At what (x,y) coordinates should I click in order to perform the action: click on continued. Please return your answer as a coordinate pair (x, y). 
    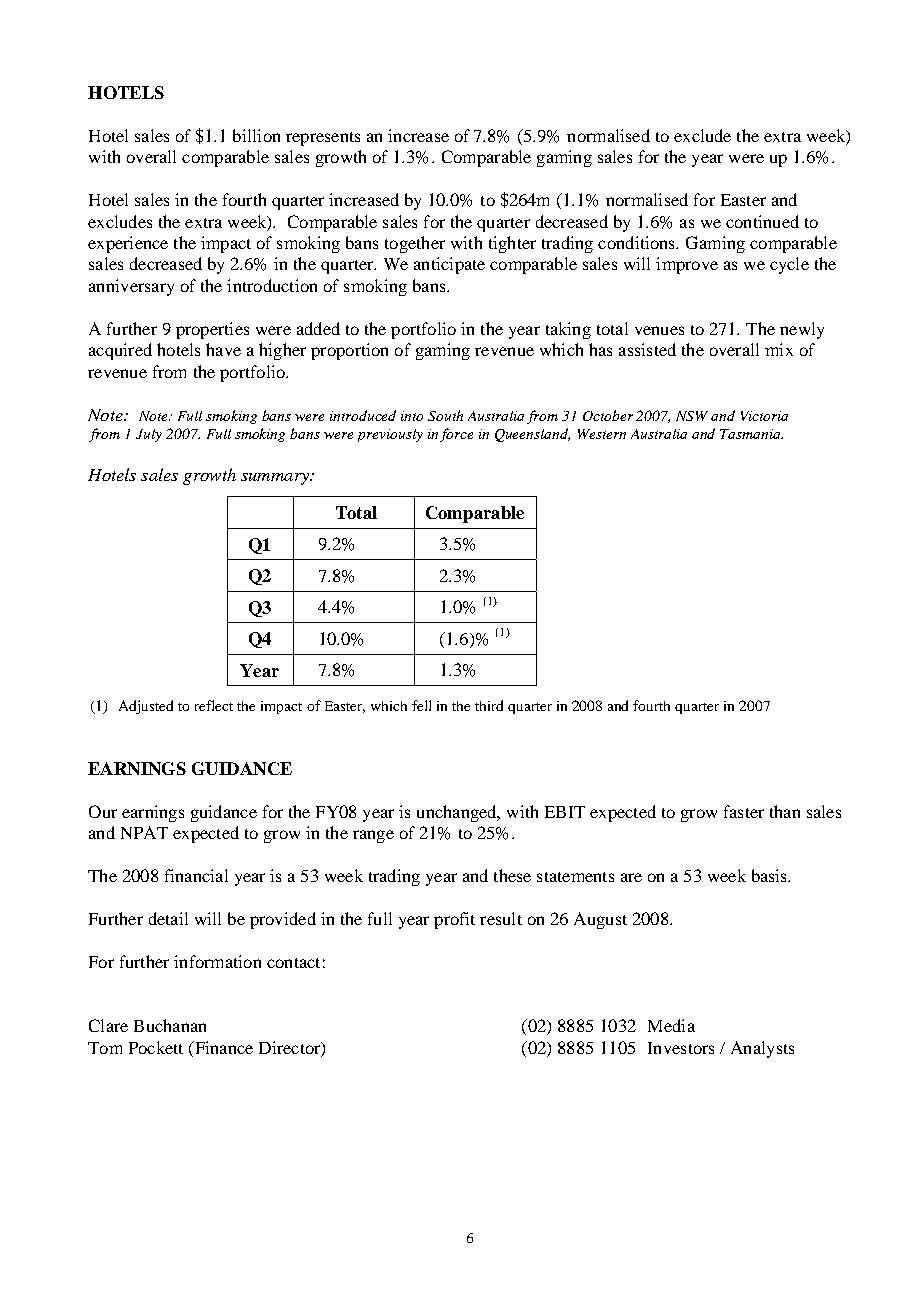
    Looking at the image, I should click on (762, 221).
